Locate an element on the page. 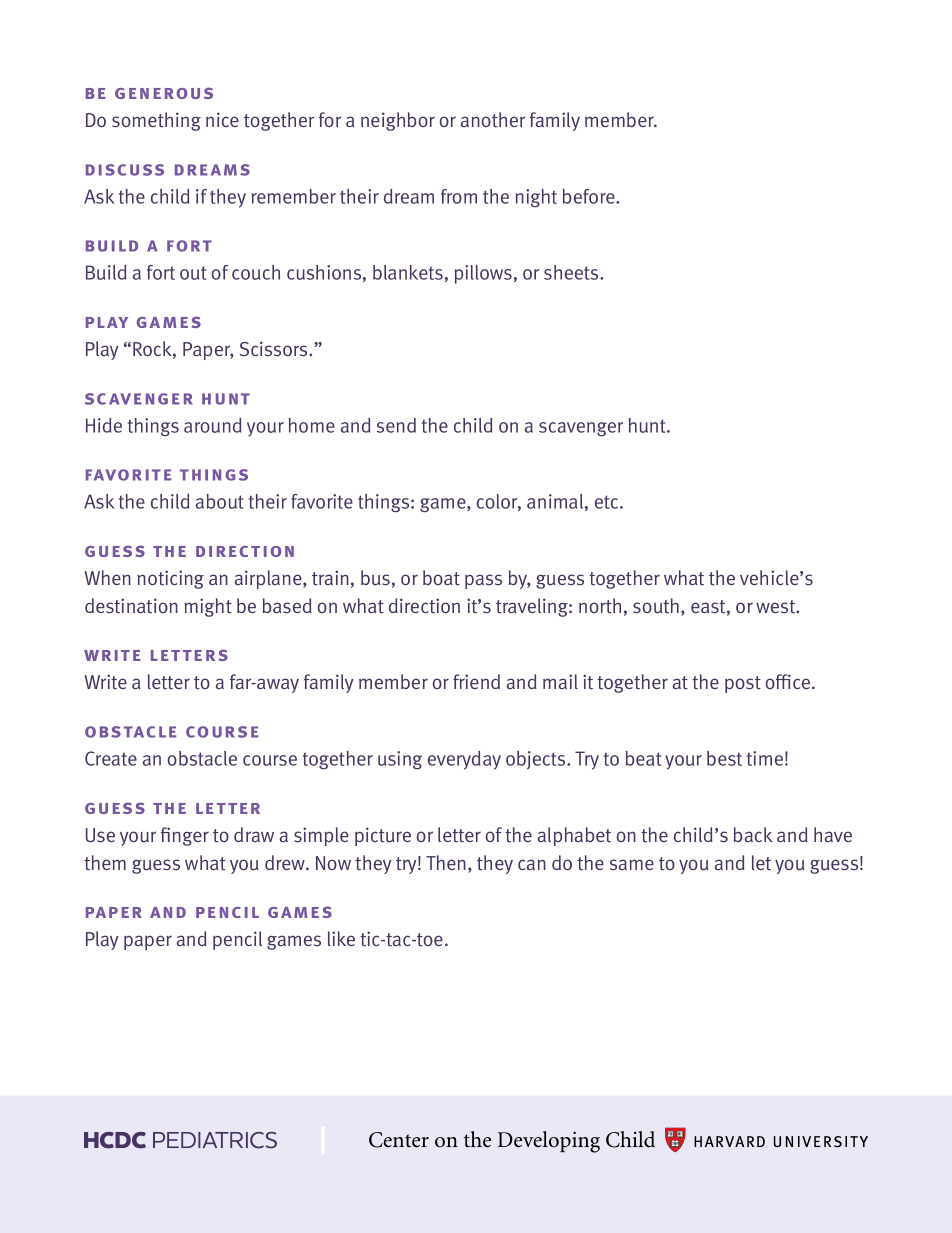  another is located at coordinates (493, 120).
